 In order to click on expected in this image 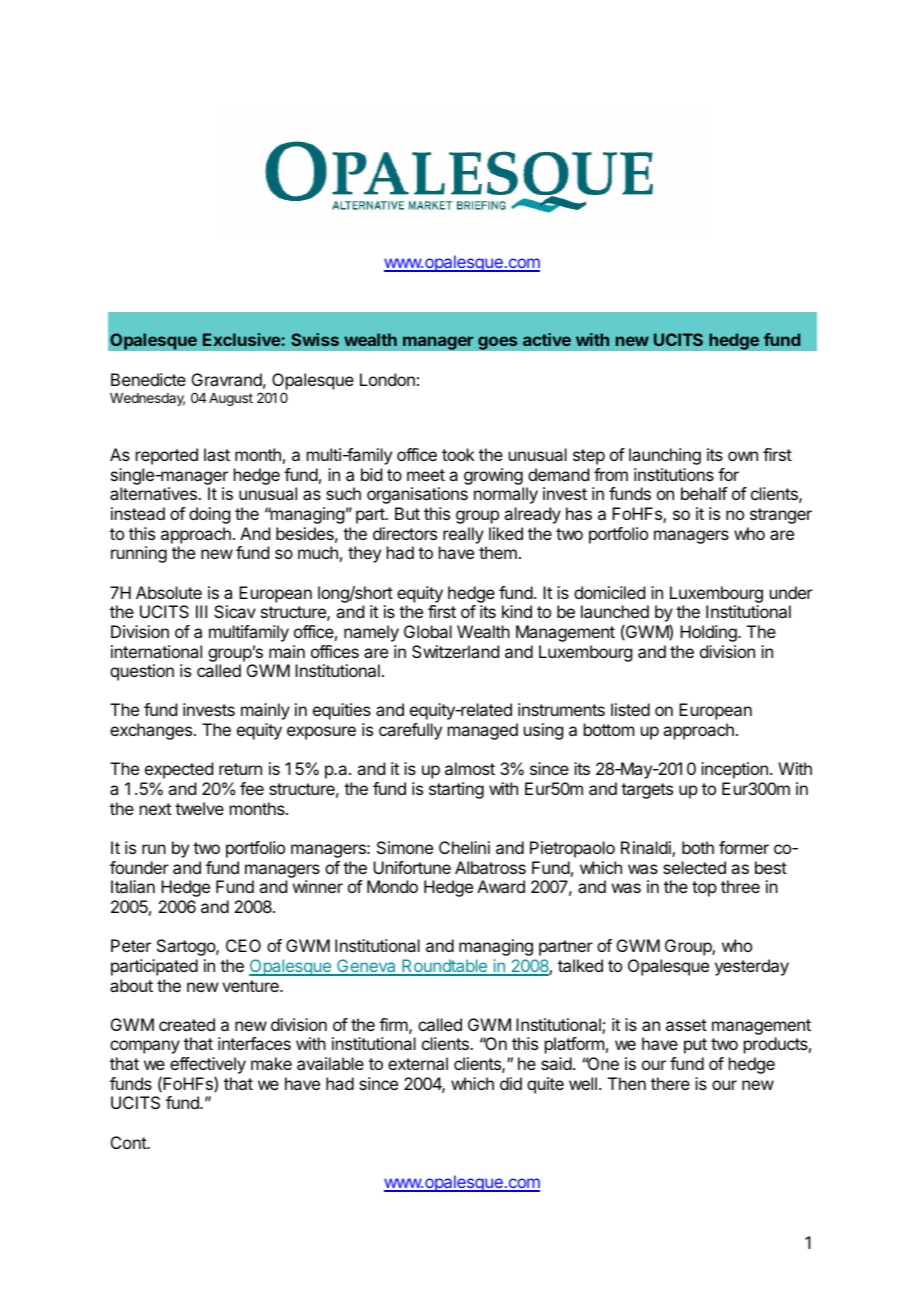, I will do `click(179, 770)`.
